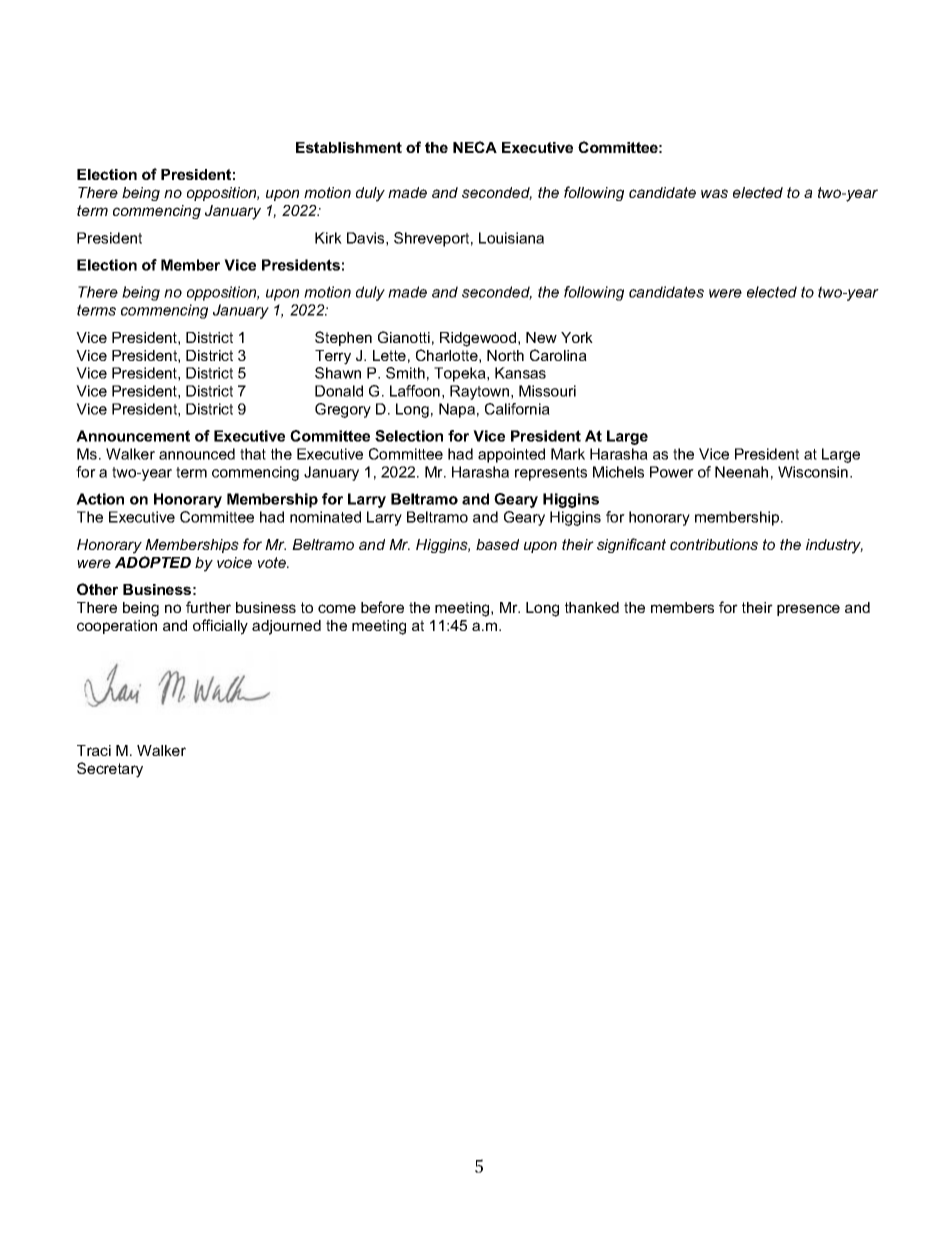 The image size is (952, 1233). Describe the element at coordinates (382, 607) in the page. I see `before` at that location.
